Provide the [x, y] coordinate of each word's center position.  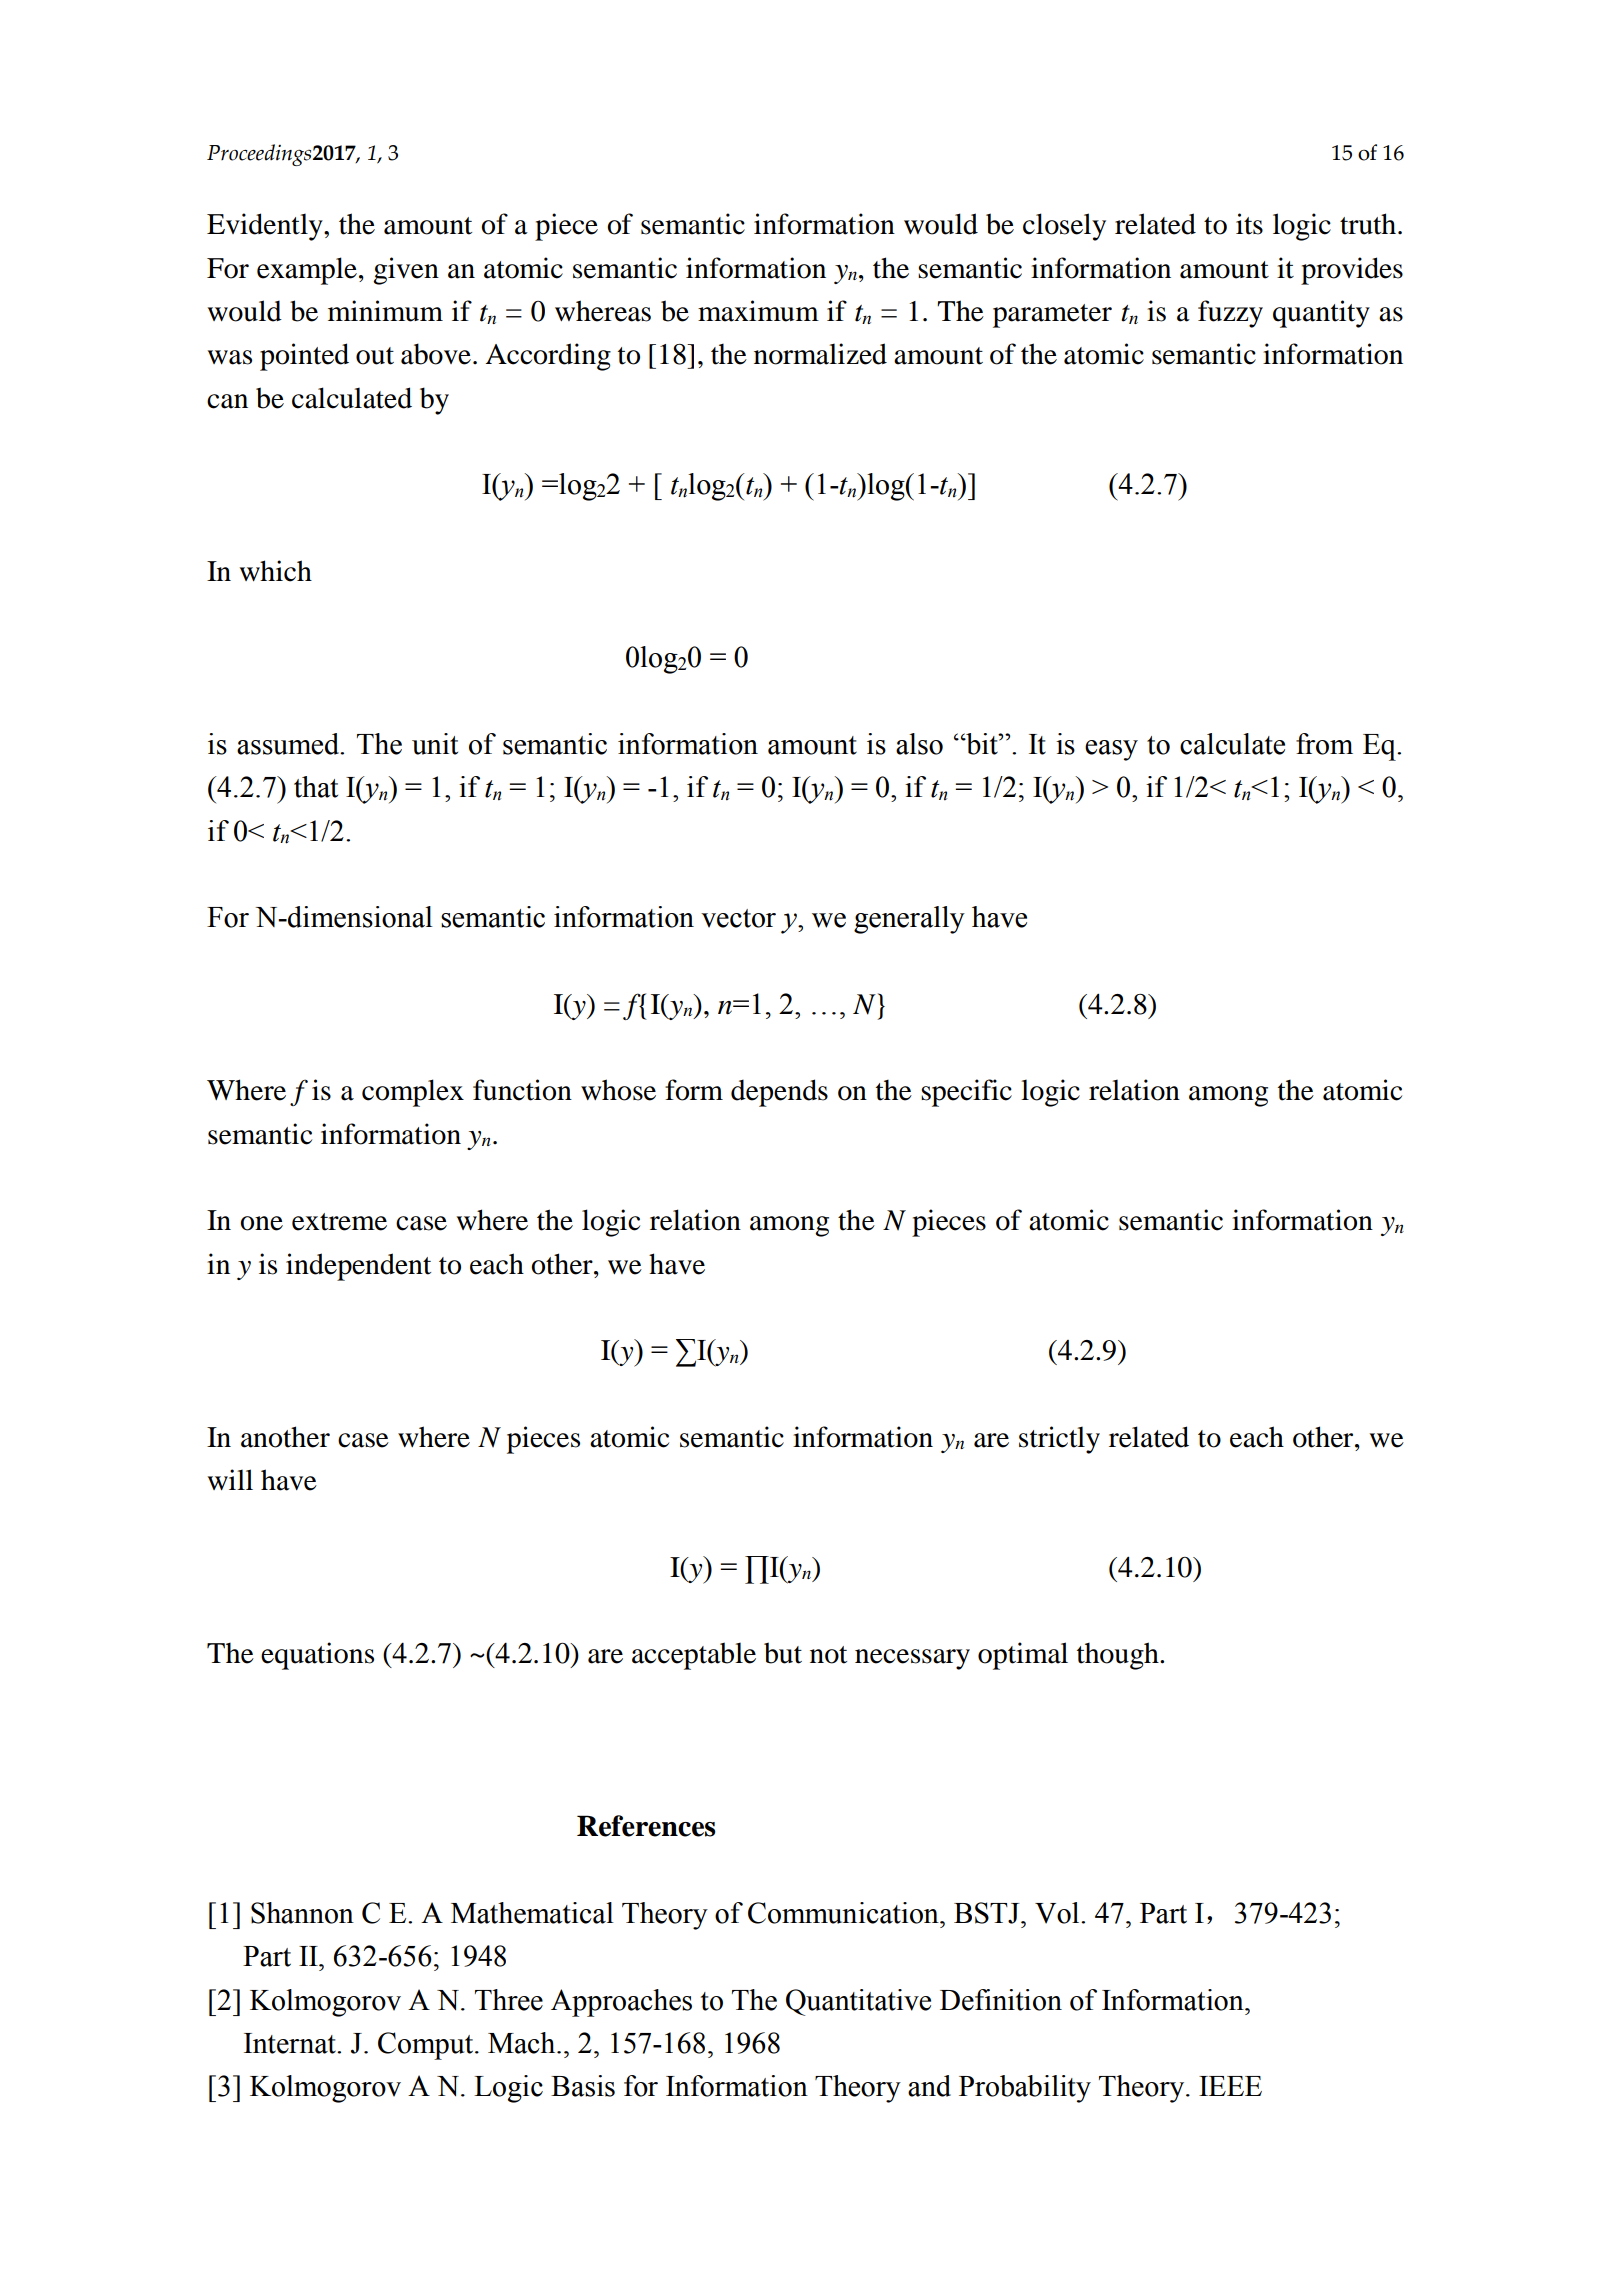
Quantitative [858, 2002]
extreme [339, 1222]
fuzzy [1230, 314]
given [406, 271]
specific [966, 1093]
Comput [425, 2046]
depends [779, 1093]
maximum [758, 311]
